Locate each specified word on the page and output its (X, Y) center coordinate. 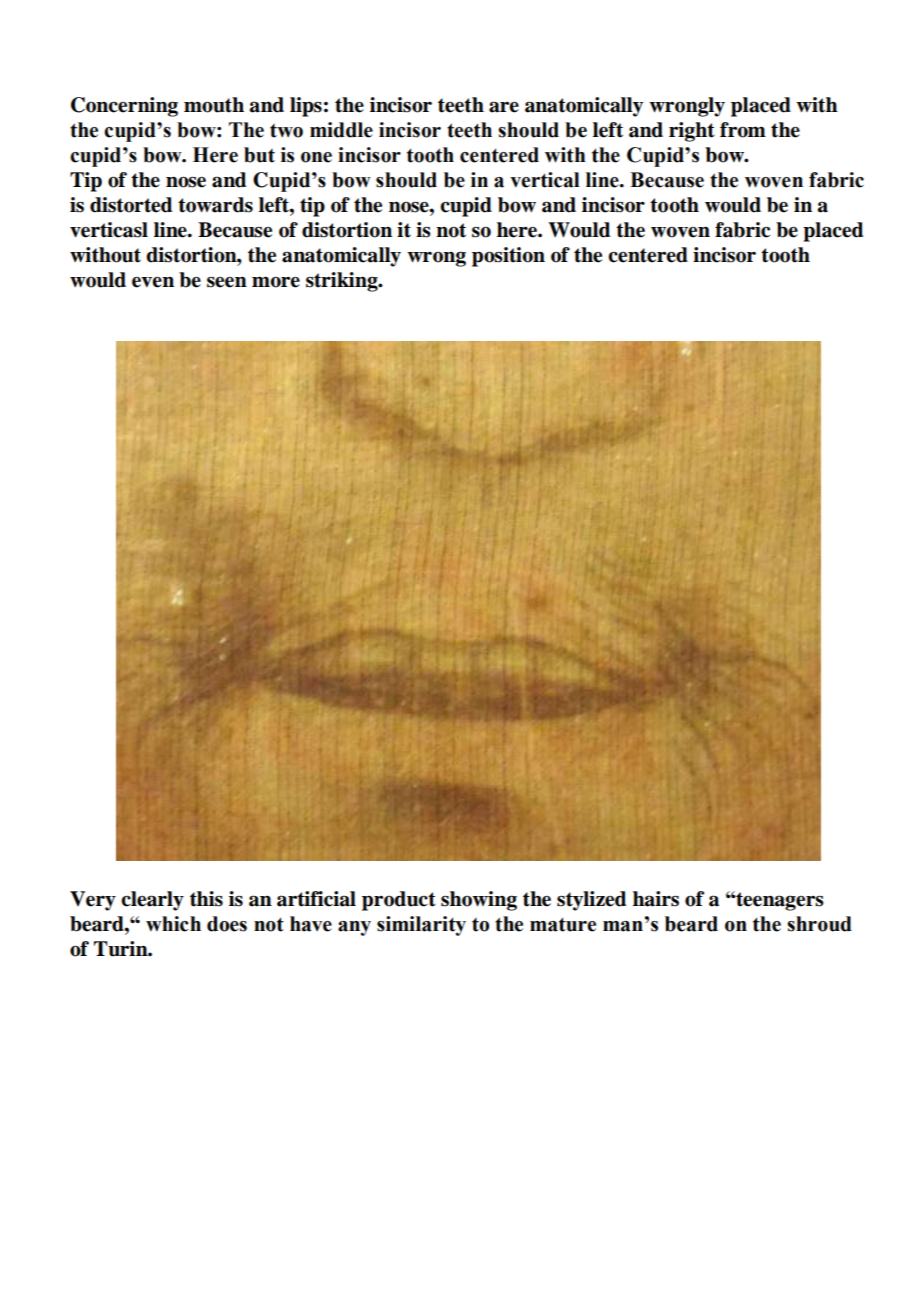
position (508, 257)
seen (227, 282)
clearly (152, 901)
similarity (421, 926)
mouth (214, 105)
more (276, 282)
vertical (545, 180)
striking (343, 282)
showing (479, 901)
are (504, 107)
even (153, 282)
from (743, 130)
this (206, 899)
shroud (819, 924)
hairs (656, 899)
